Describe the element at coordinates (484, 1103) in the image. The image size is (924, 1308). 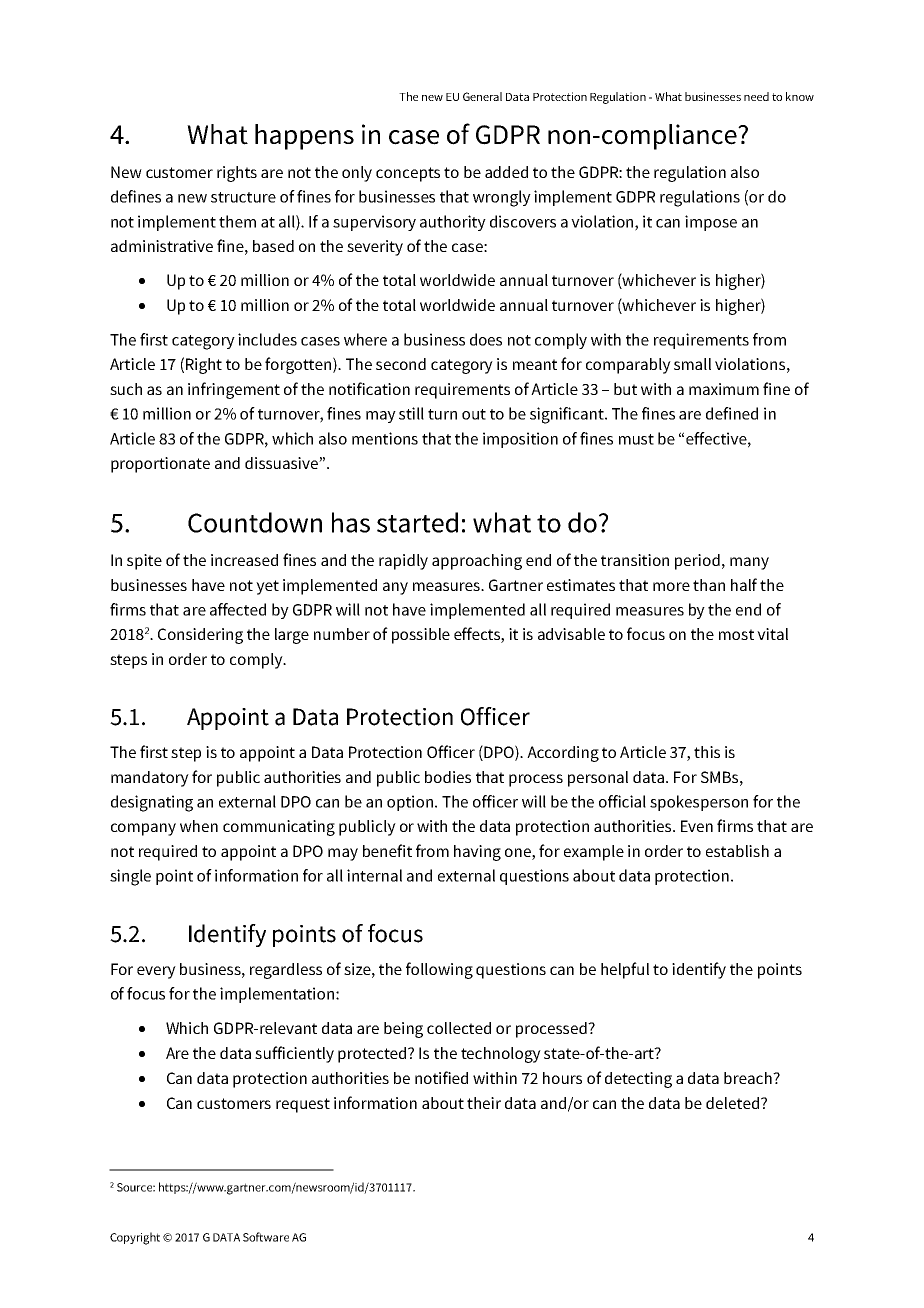
I see `their` at that location.
